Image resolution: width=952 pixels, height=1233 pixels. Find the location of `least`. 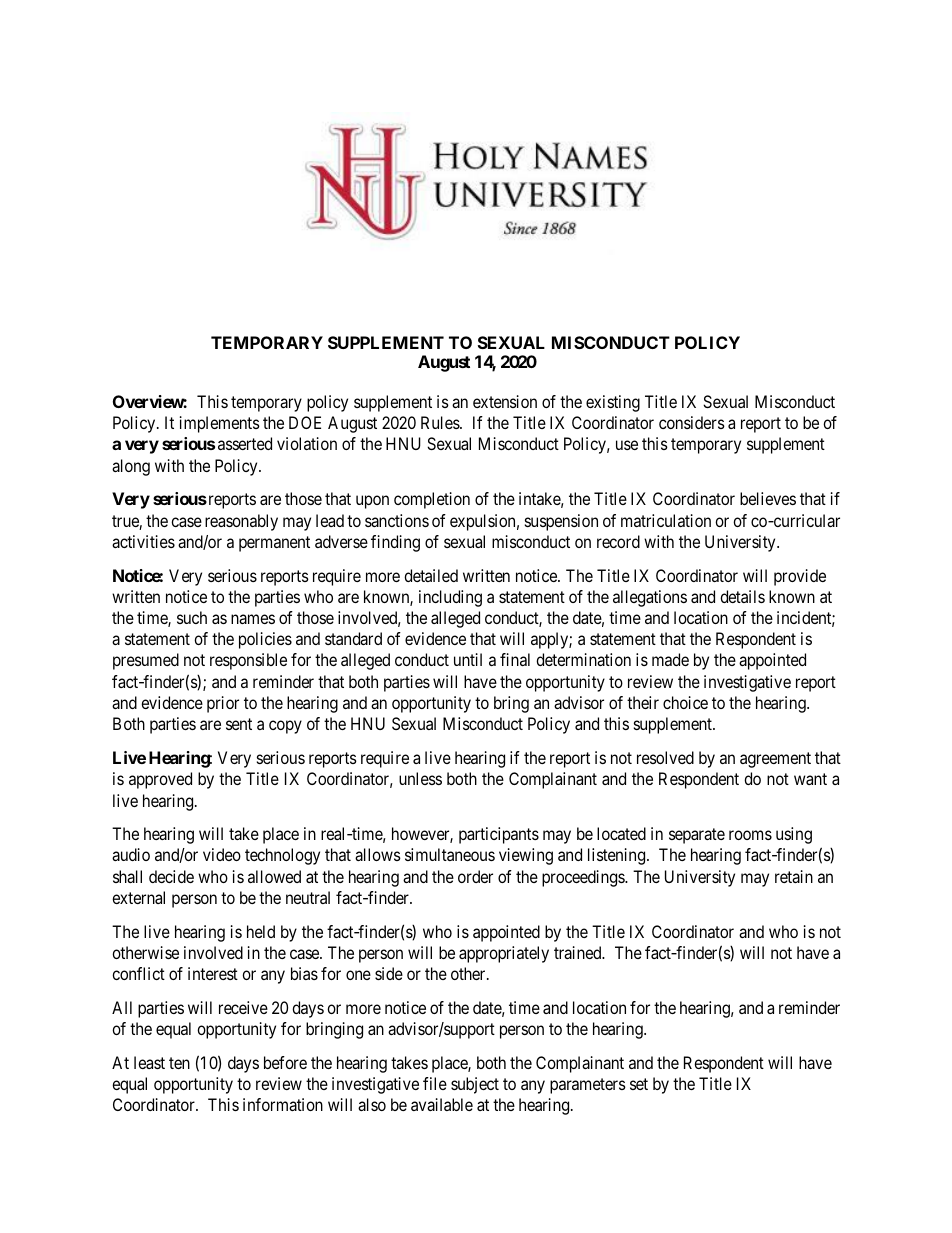

least is located at coordinates (149, 1062).
